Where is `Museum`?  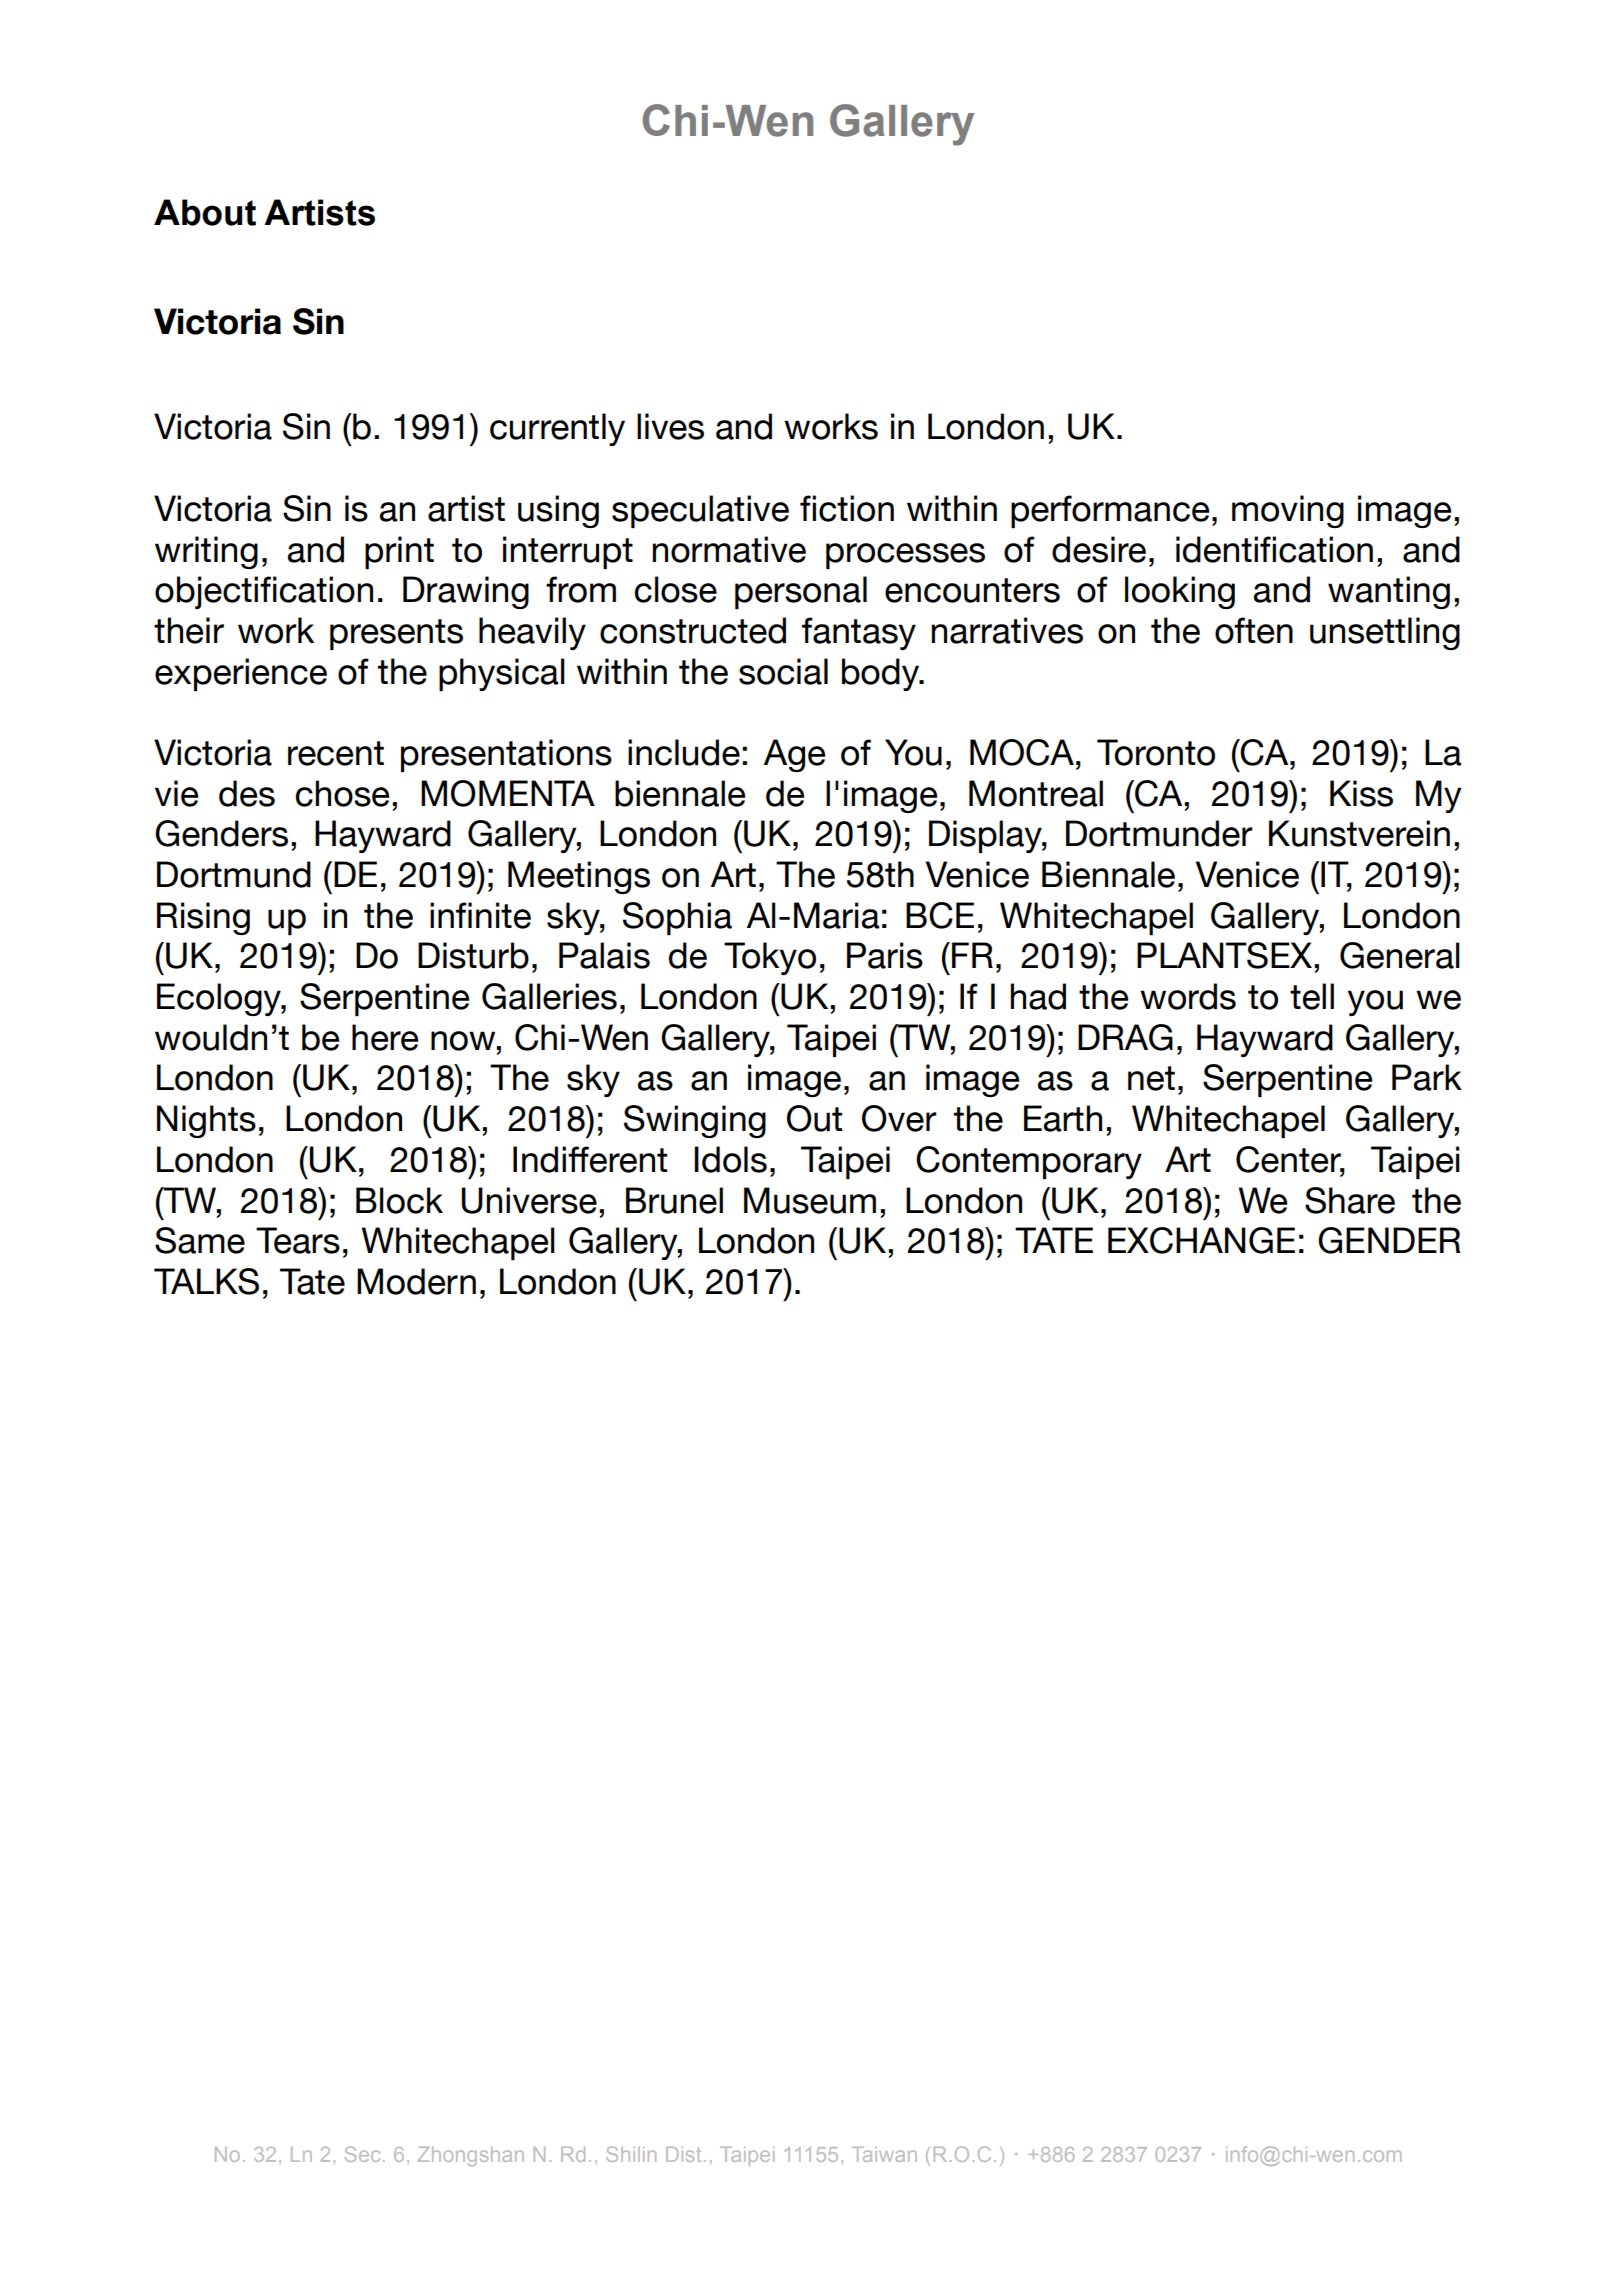
Museum is located at coordinates (810, 1200).
